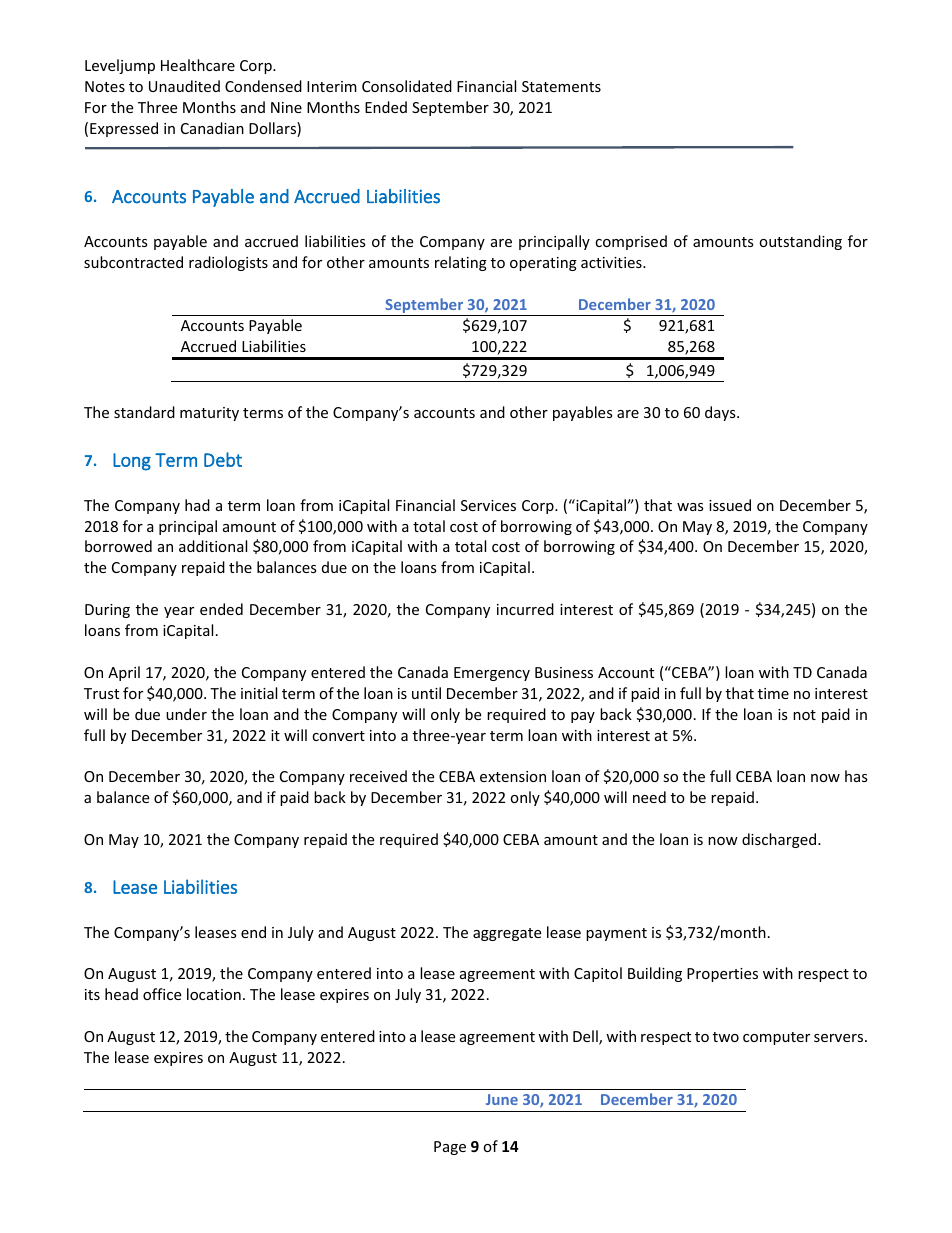 This page has height=1233, width=952. I want to click on computer, so click(776, 1038).
